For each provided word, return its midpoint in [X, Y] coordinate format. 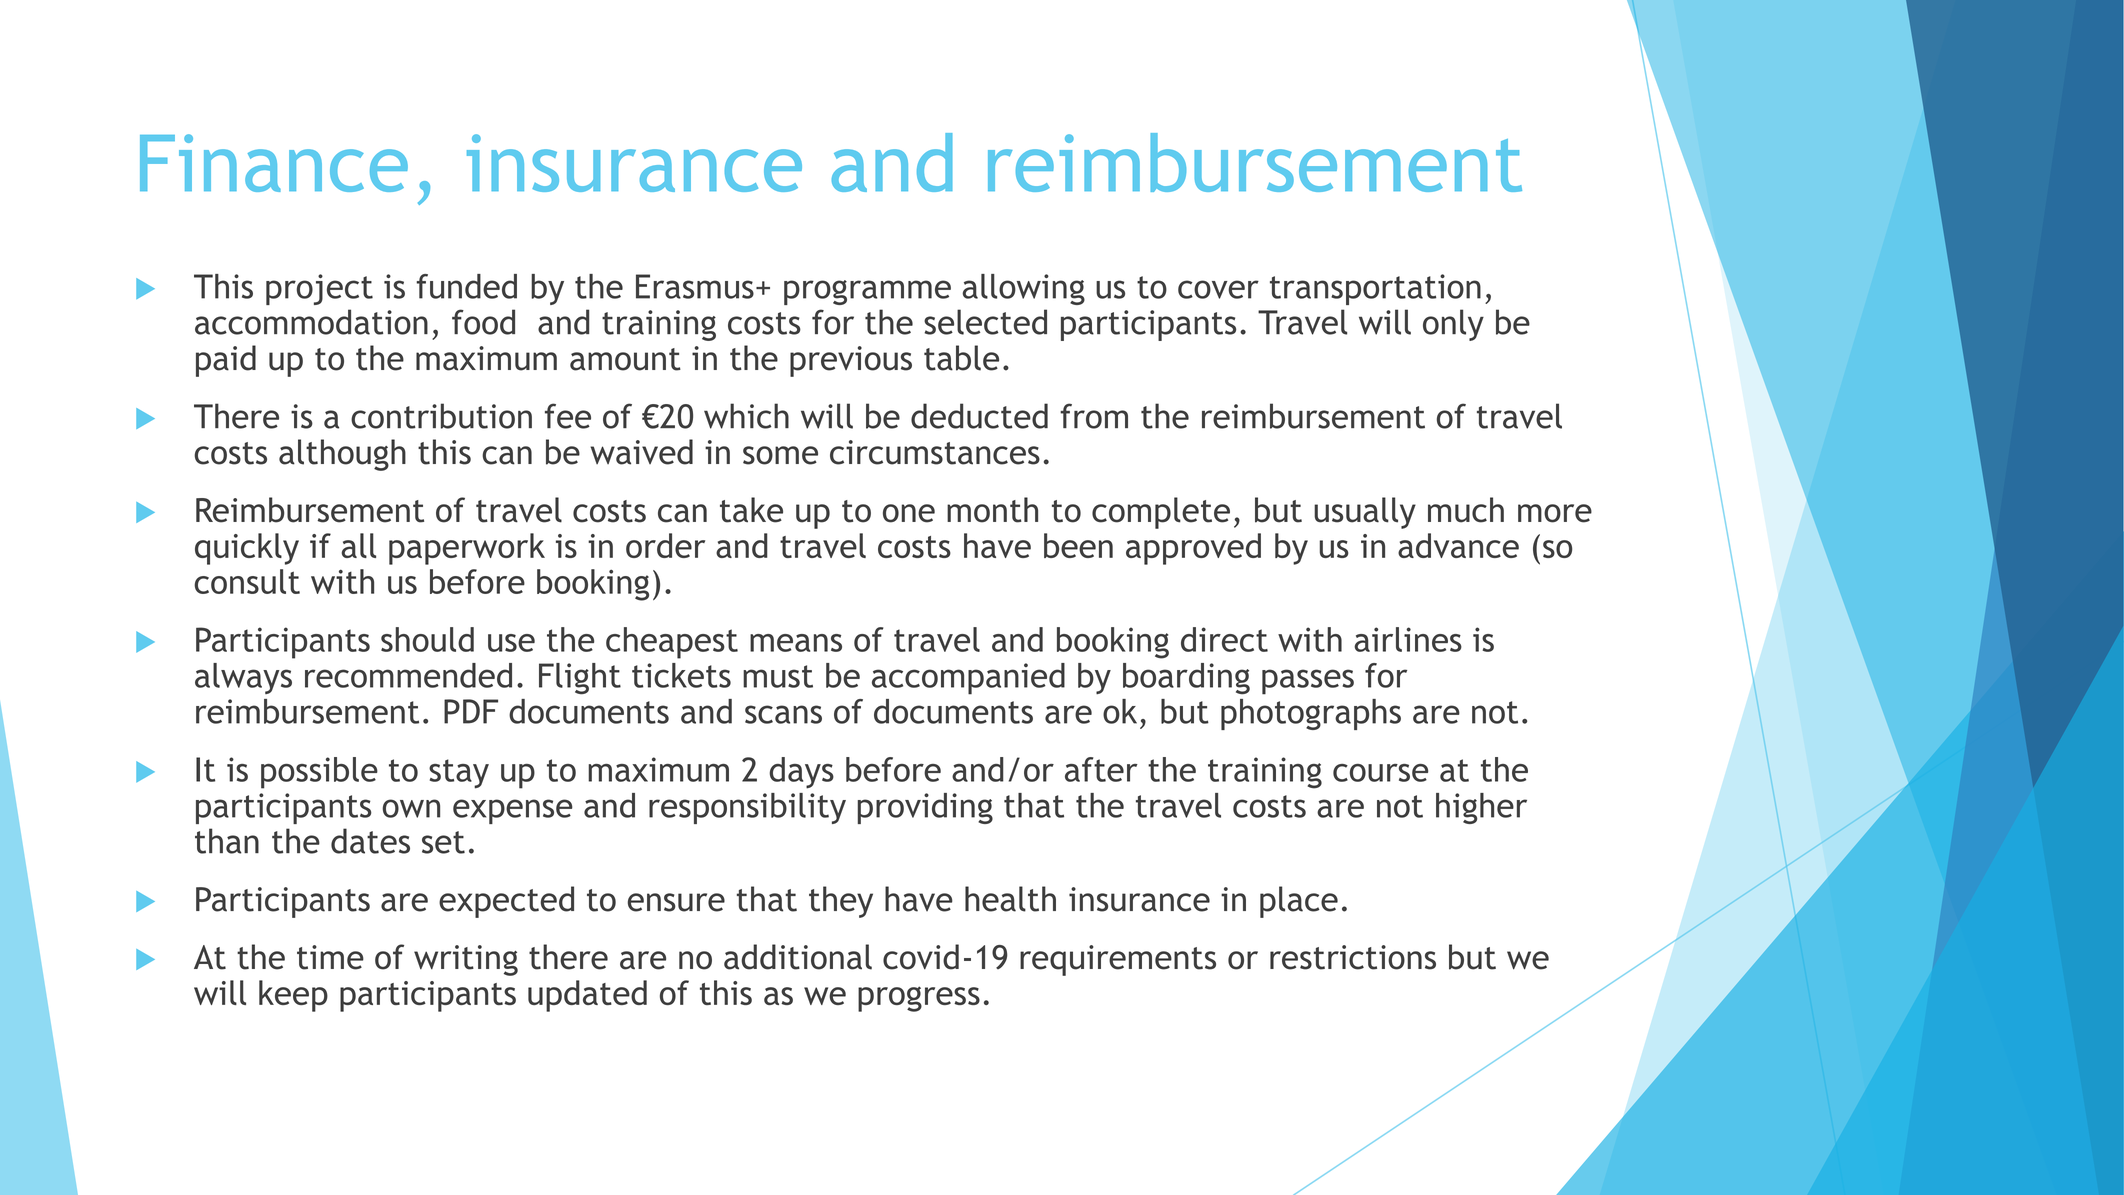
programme [867, 292]
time [330, 957]
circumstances [935, 452]
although [342, 455]
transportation [1375, 289]
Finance [274, 163]
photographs [1311, 714]
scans [783, 714]
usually [1365, 513]
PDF [471, 711]
